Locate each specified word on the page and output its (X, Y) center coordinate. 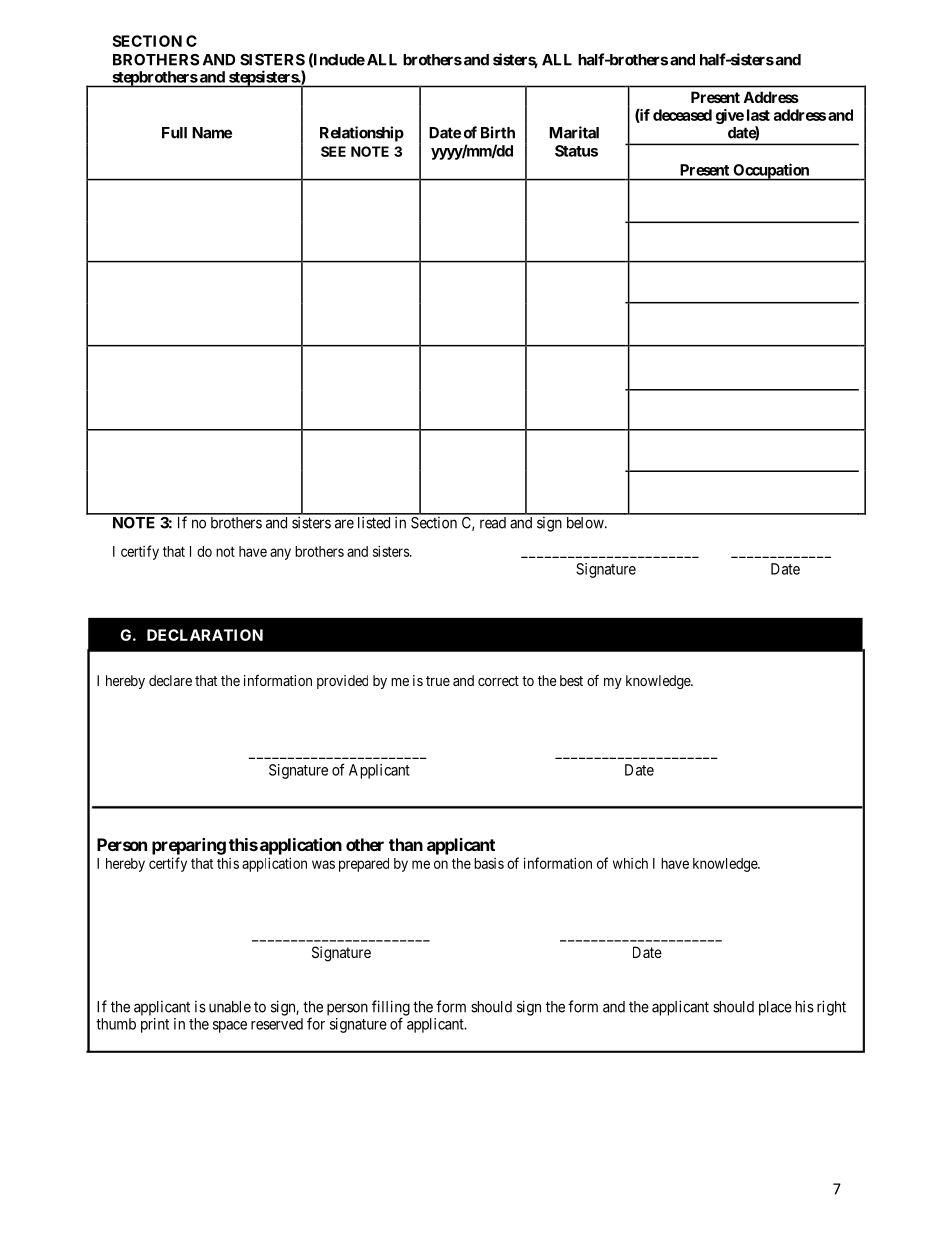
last (758, 115)
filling (391, 1009)
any (280, 554)
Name (212, 133)
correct (498, 681)
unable (230, 1007)
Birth (498, 132)
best (571, 680)
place (775, 1008)
